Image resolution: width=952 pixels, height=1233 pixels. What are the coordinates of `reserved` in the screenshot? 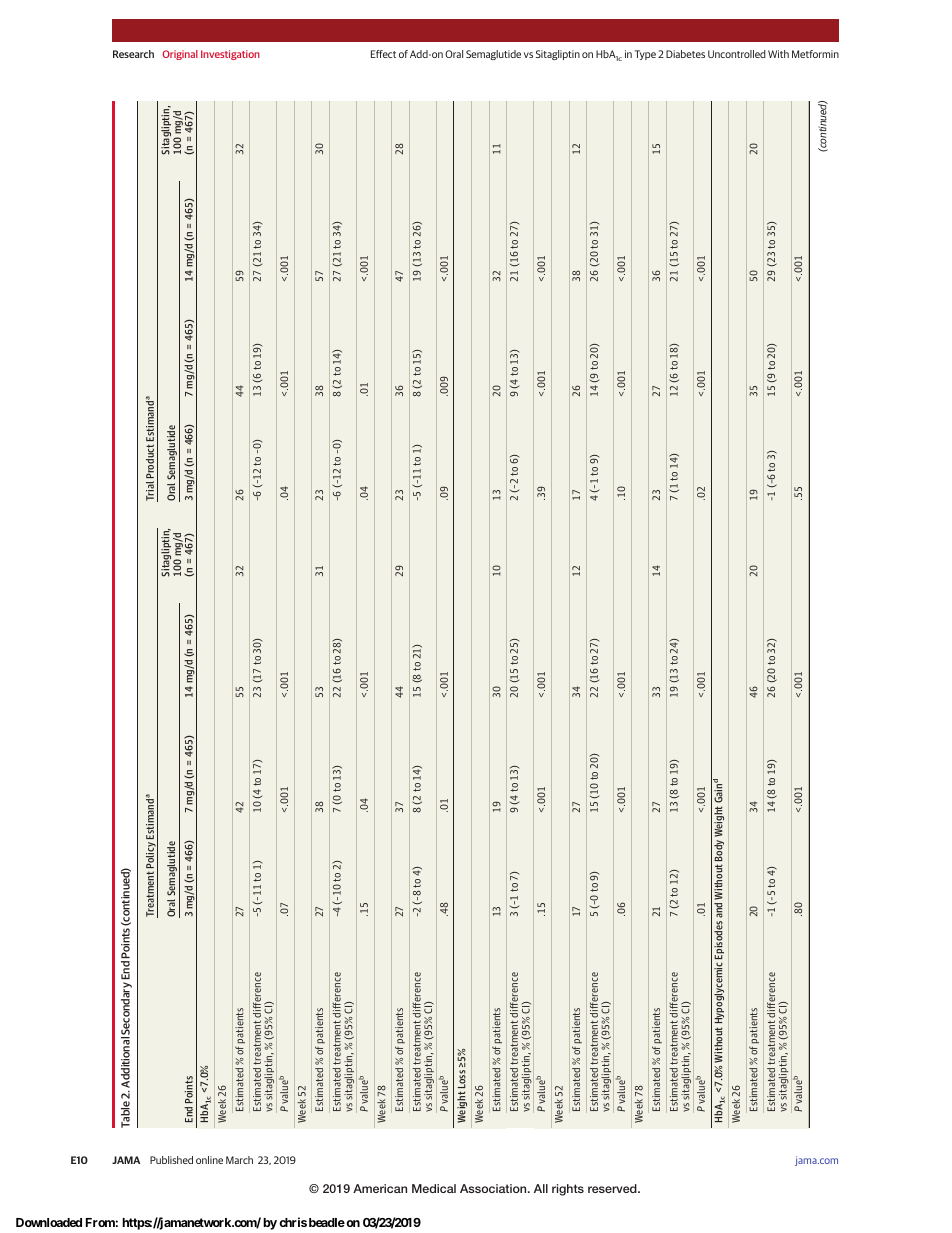 It's located at (613, 1188).
